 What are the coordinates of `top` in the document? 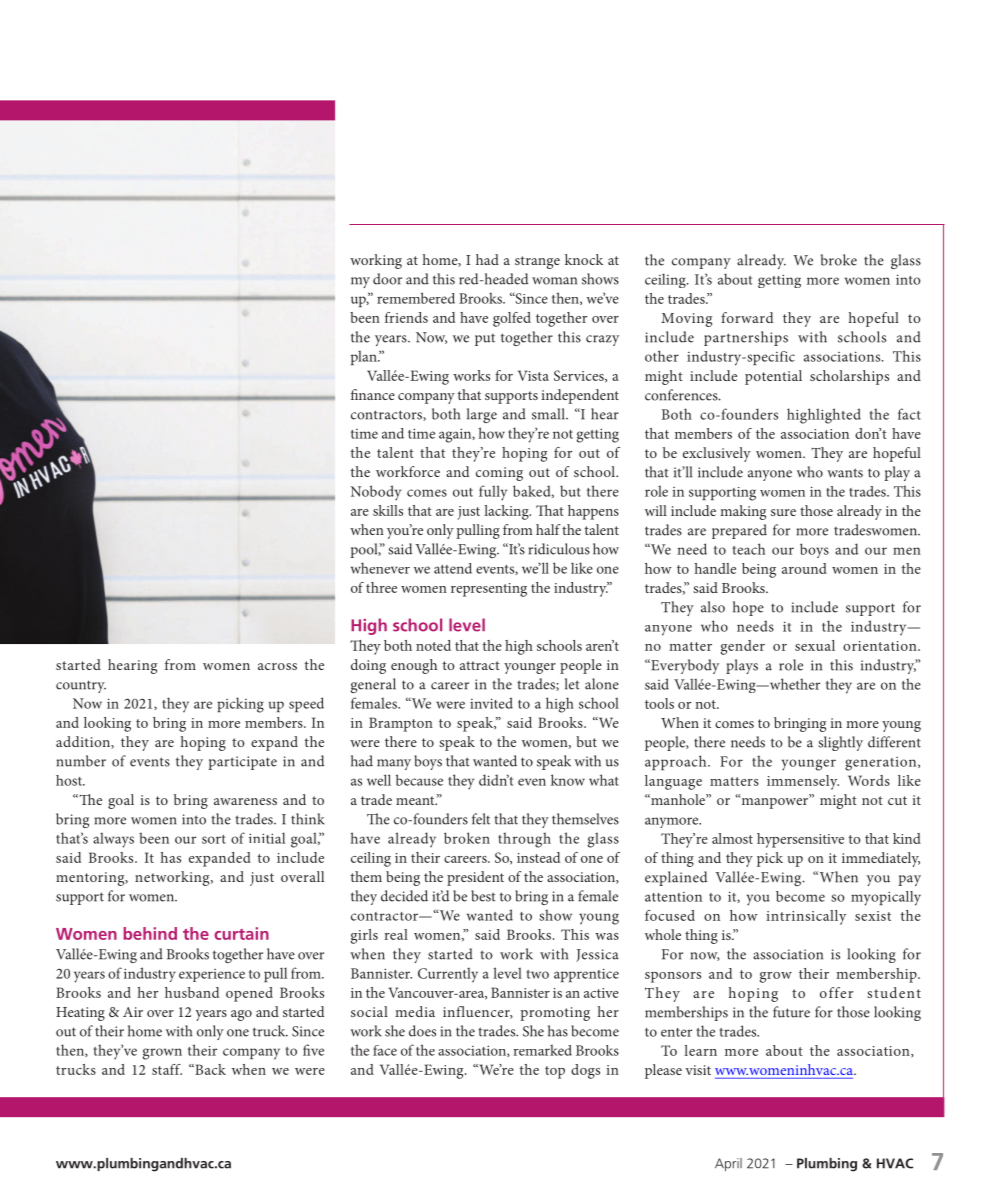 It's located at (555, 1072).
